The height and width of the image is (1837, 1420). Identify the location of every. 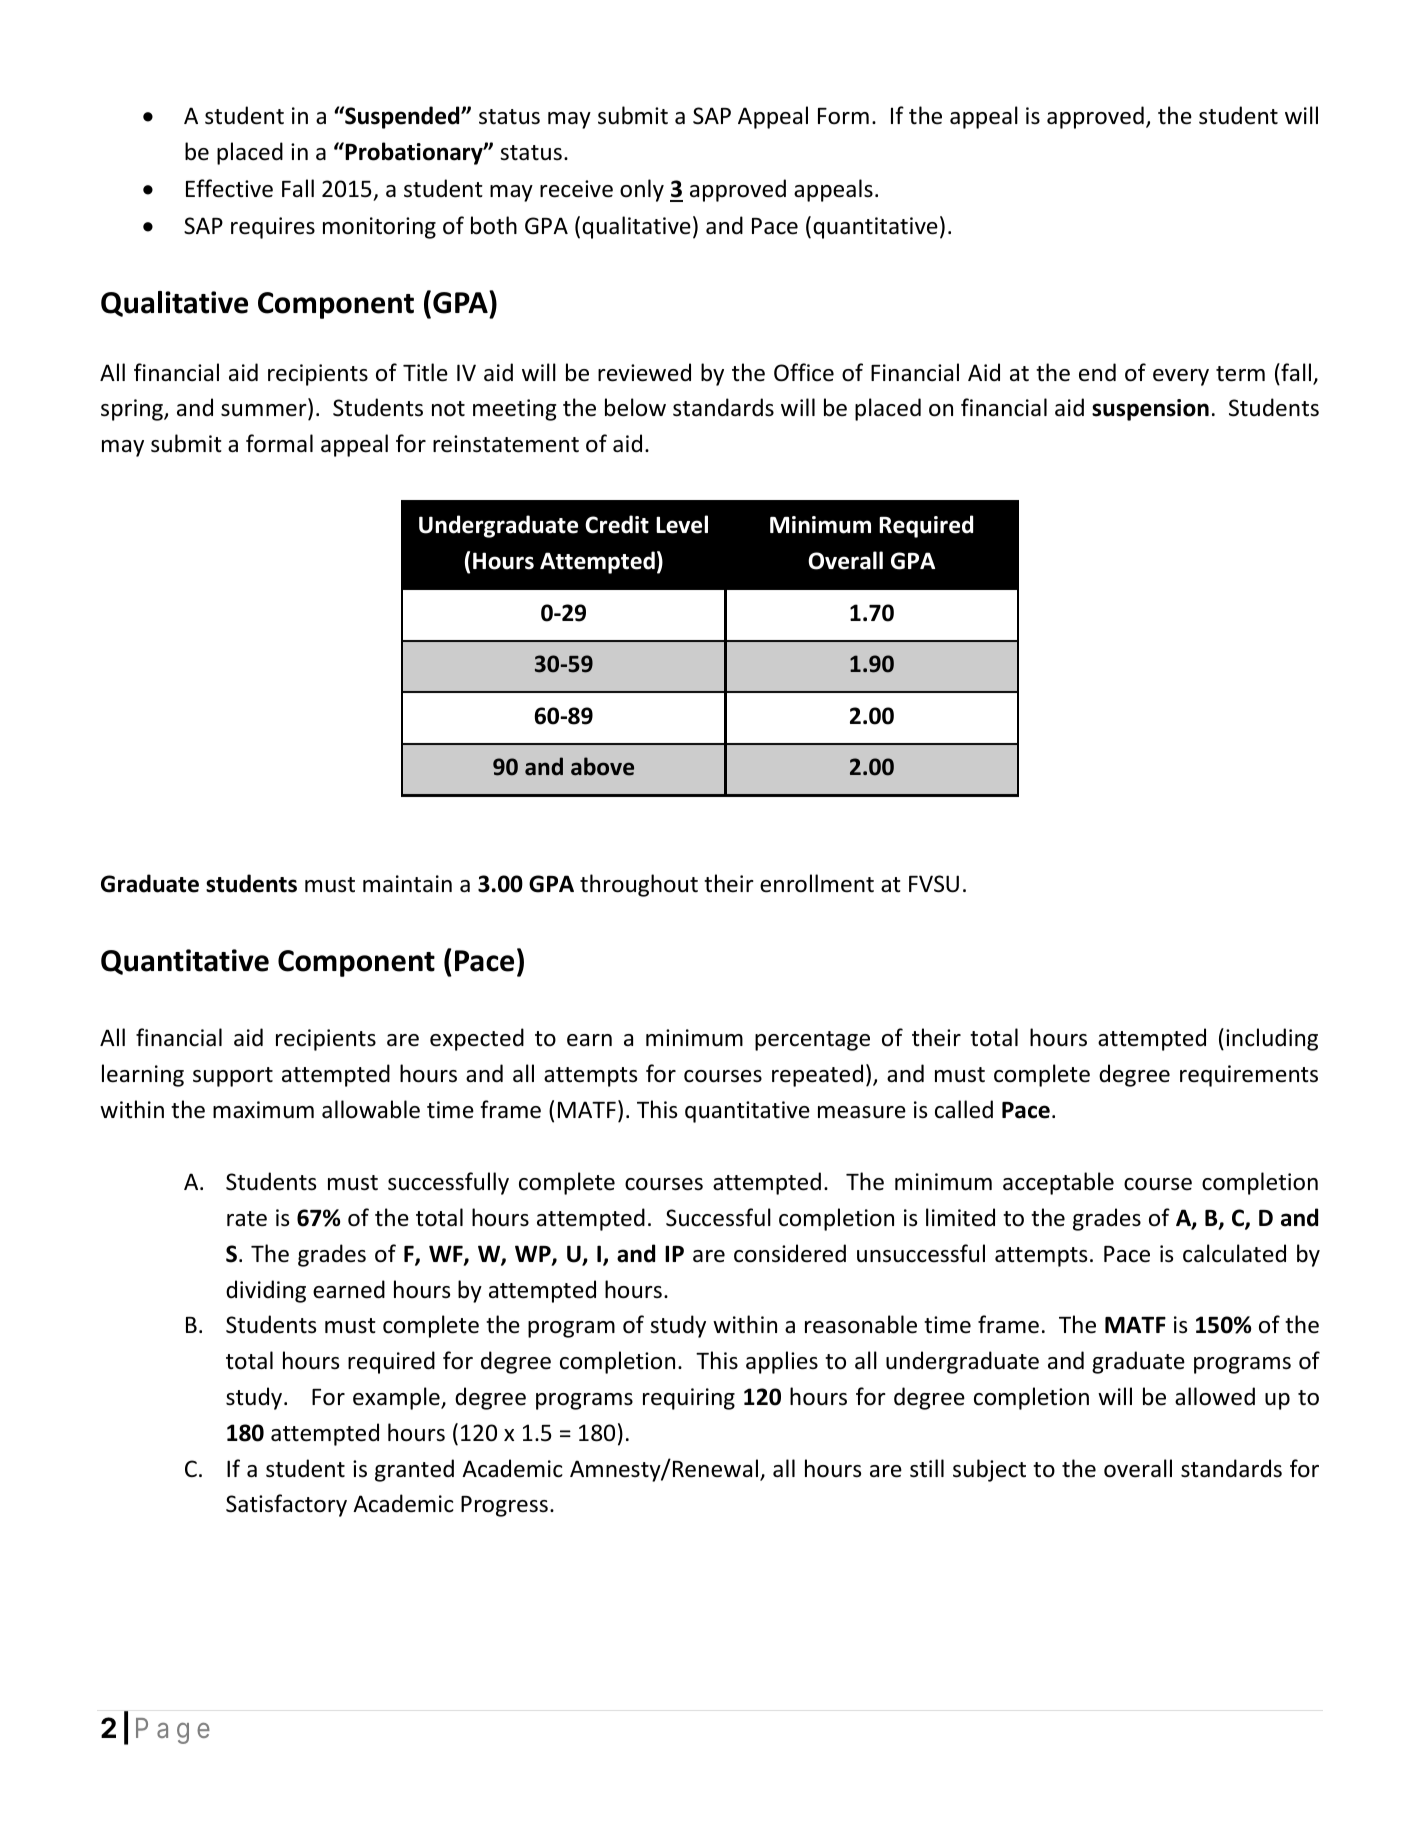
(1181, 377).
